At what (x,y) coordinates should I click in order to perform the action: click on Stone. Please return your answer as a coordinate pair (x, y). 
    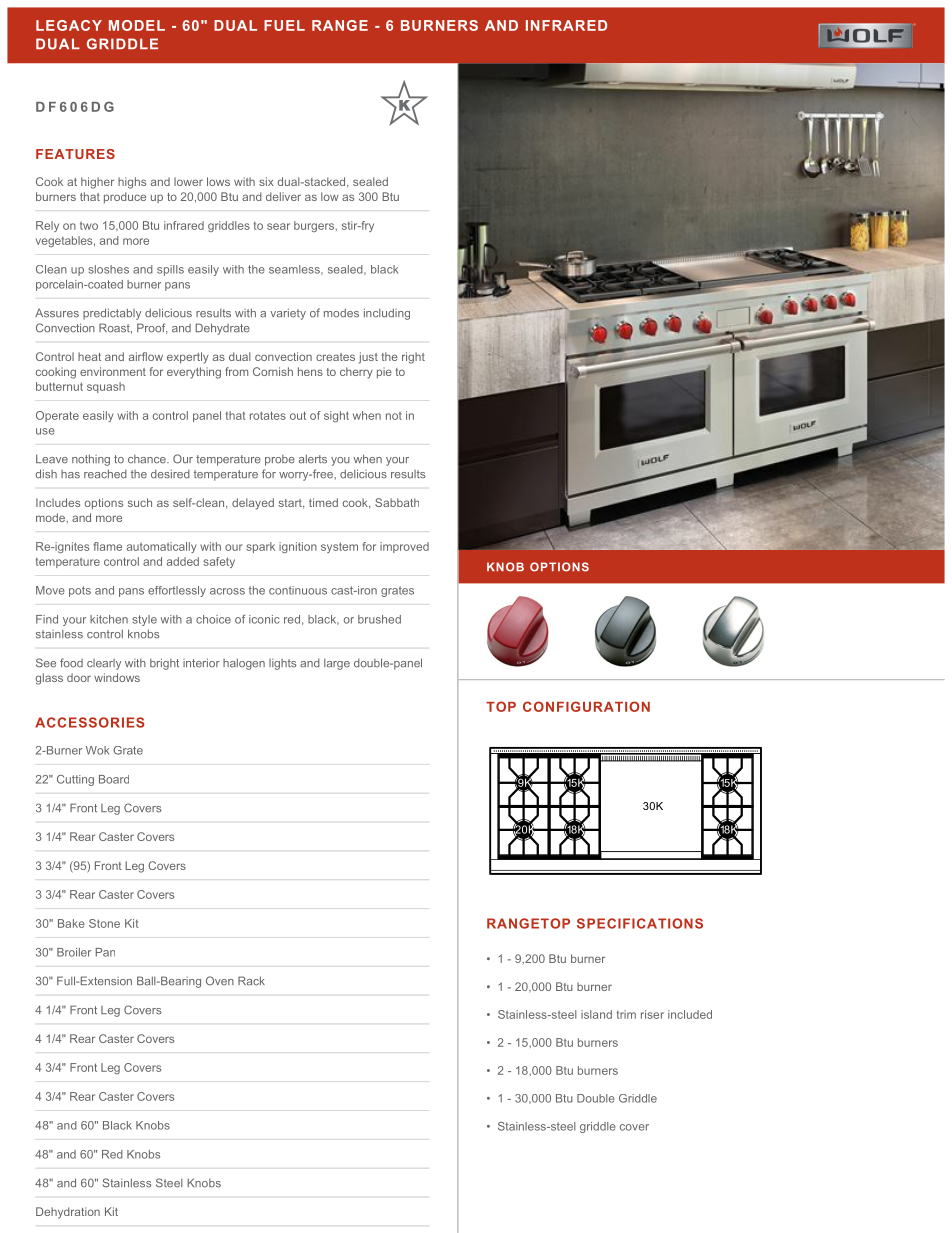
    Looking at the image, I should click on (104, 923).
